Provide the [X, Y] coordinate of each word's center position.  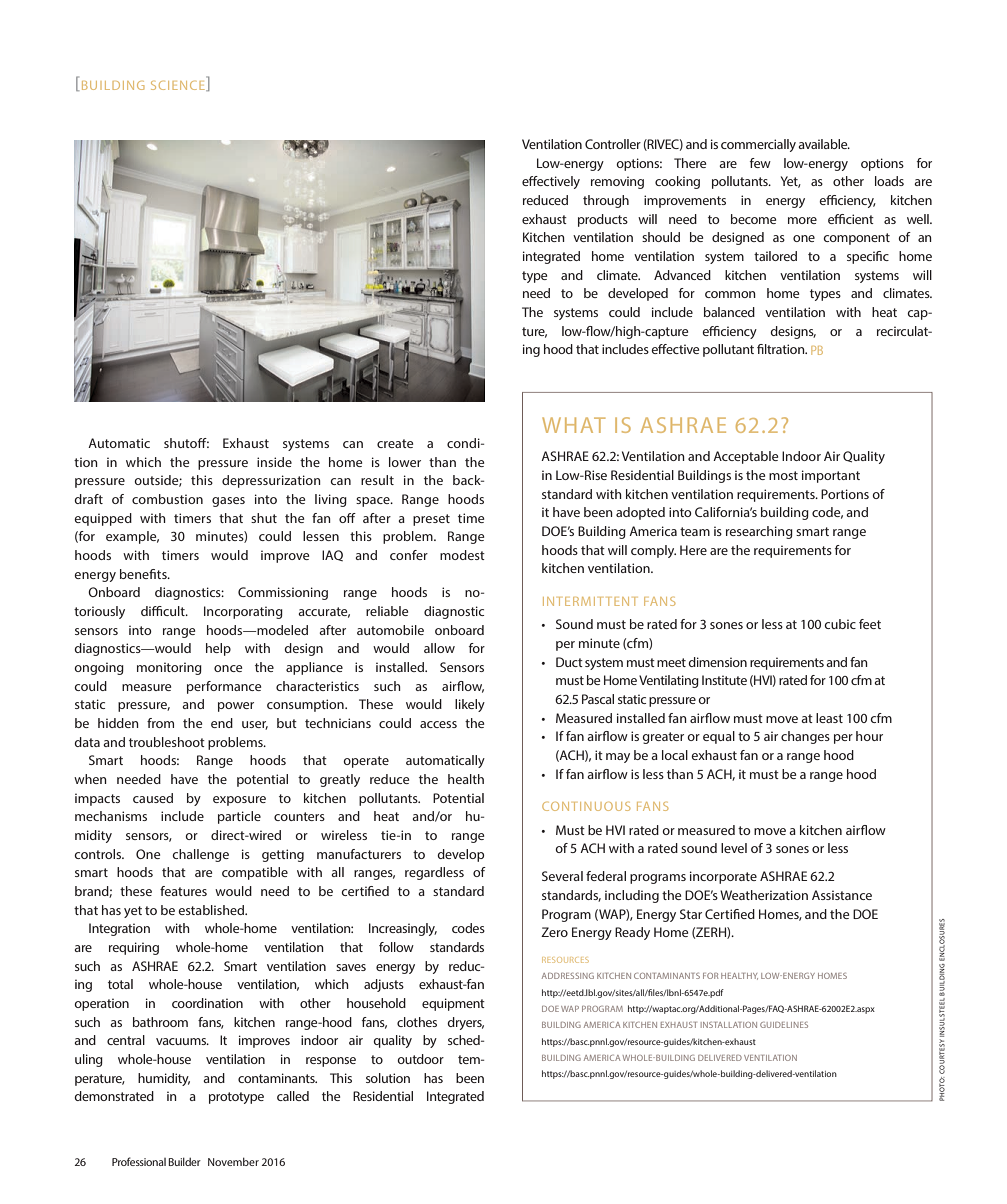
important [831, 476]
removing [617, 182]
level [734, 848]
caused [153, 798]
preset [431, 520]
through [606, 201]
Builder [184, 1161]
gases [228, 502]
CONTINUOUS [586, 806]
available [824, 144]
